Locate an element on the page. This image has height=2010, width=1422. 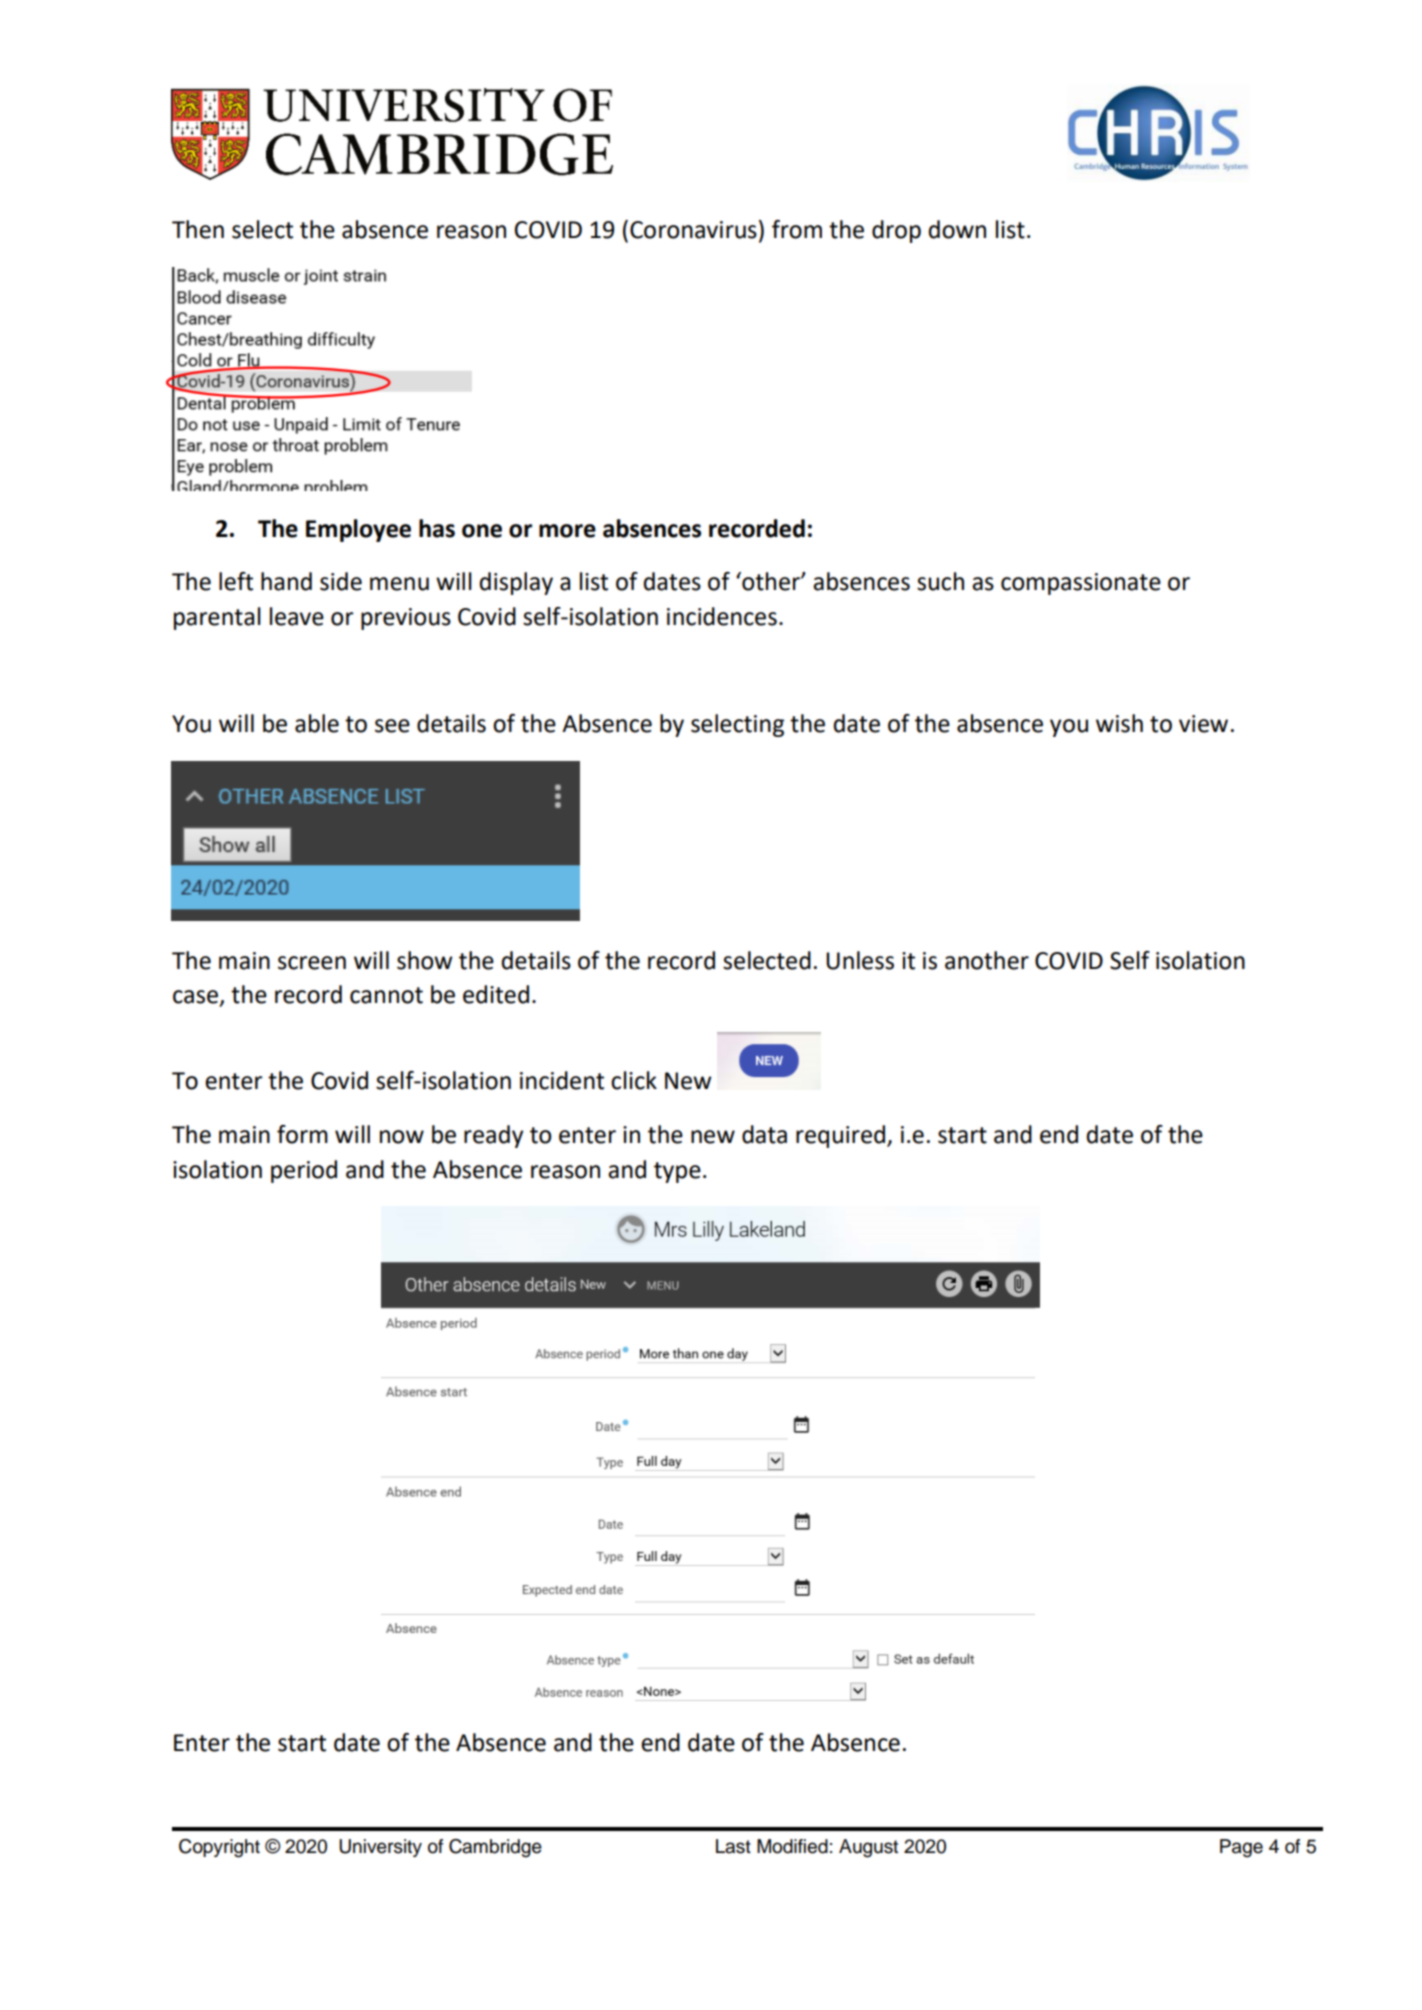
type is located at coordinates (677, 1172).
